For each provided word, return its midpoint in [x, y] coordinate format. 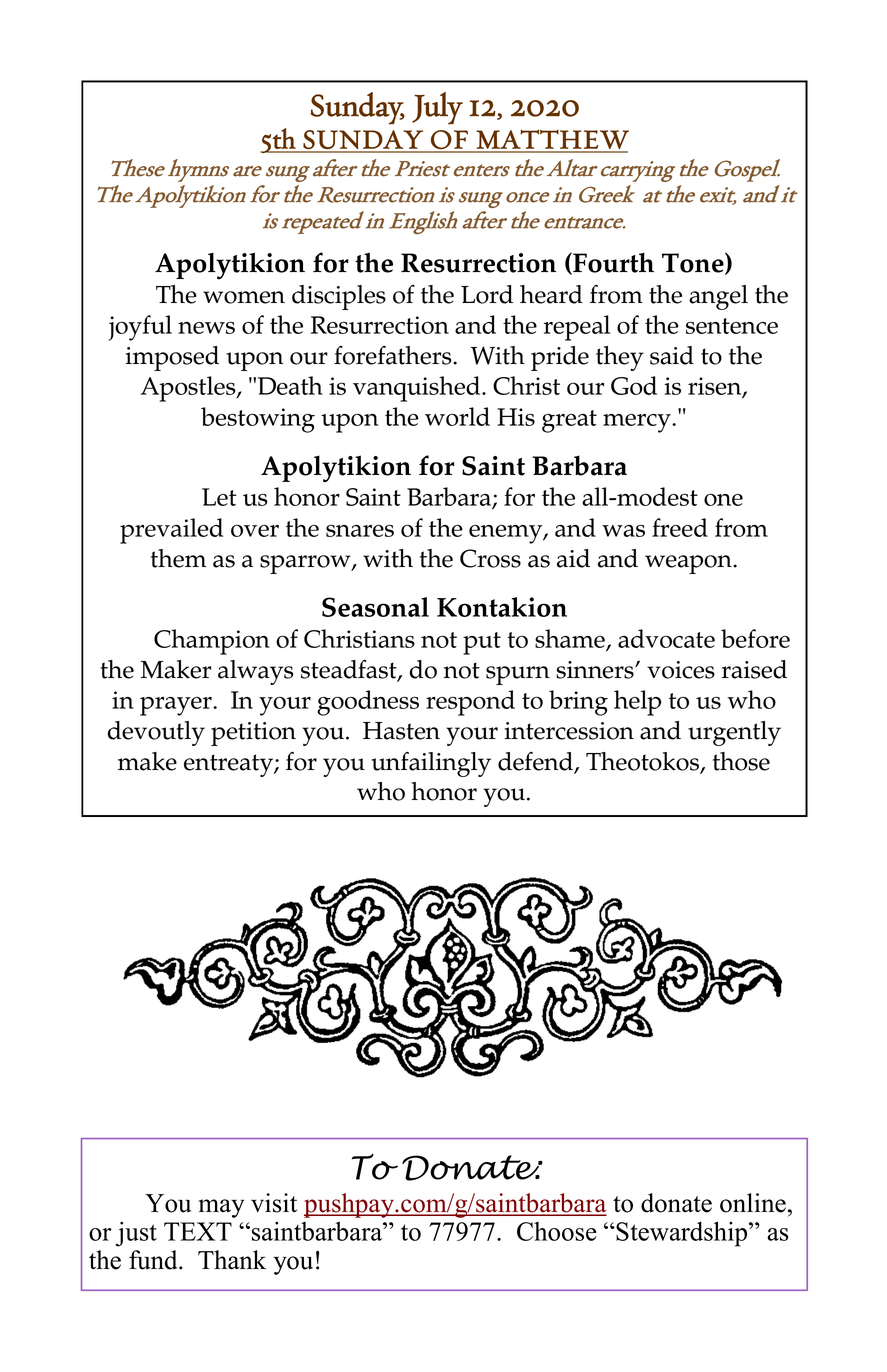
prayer [177, 706]
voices [681, 670]
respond [470, 703]
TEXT [198, 1231]
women [244, 297]
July [437, 108]
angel [718, 297]
